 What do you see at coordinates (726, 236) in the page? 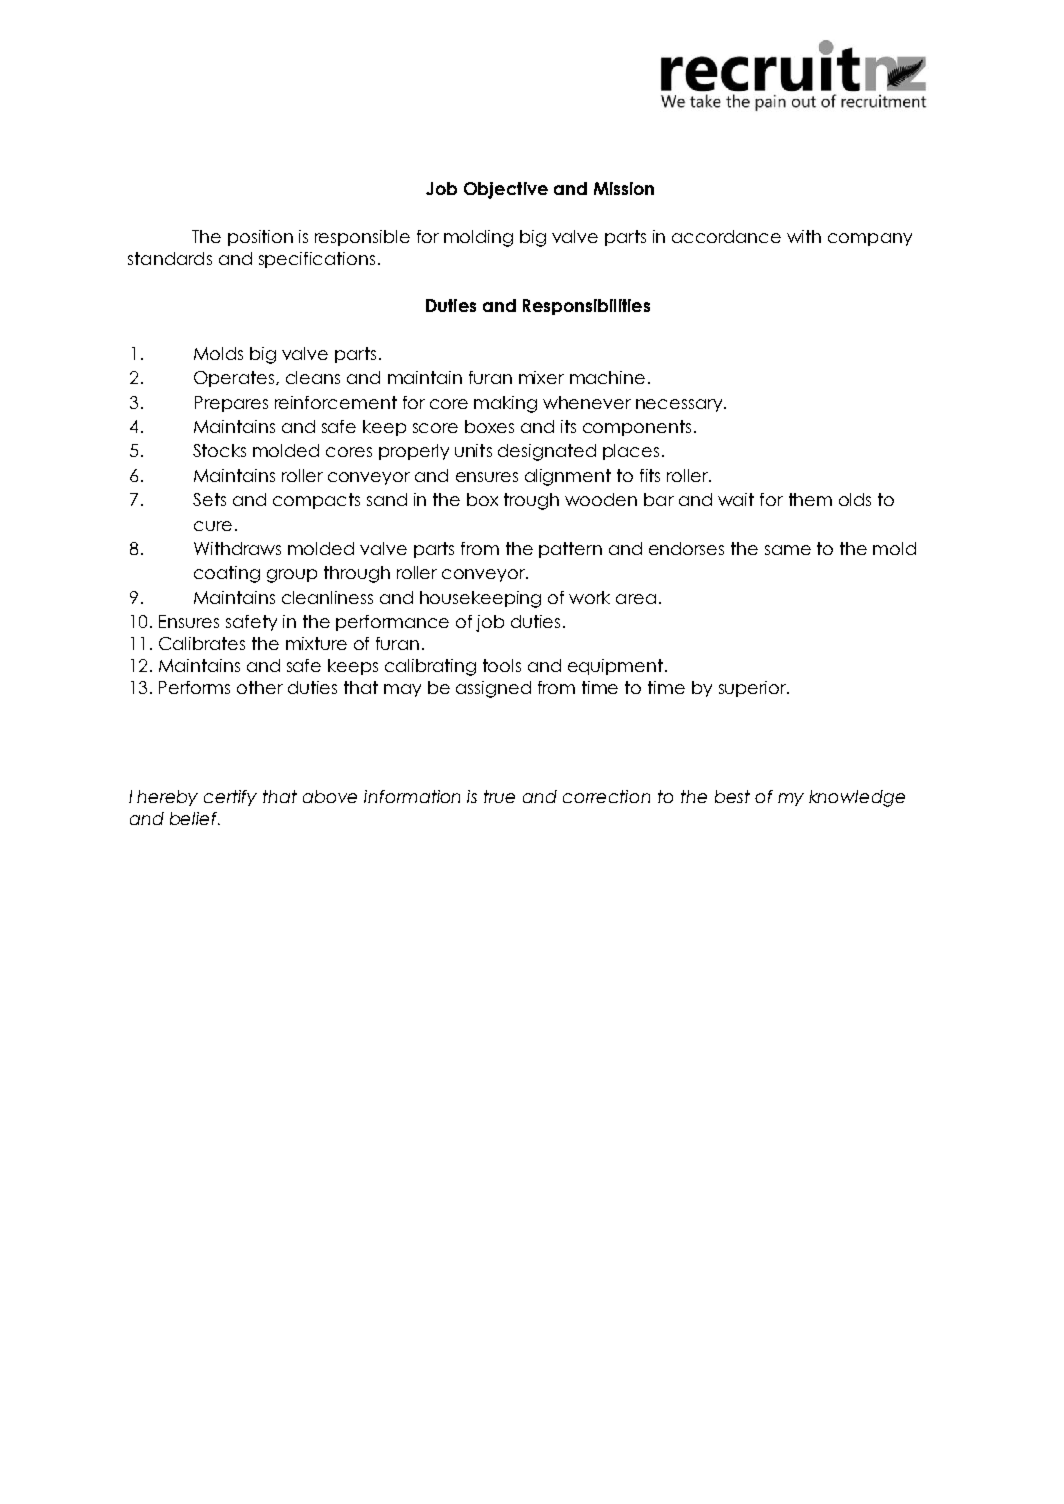
I see `accordance` at bounding box center [726, 236].
